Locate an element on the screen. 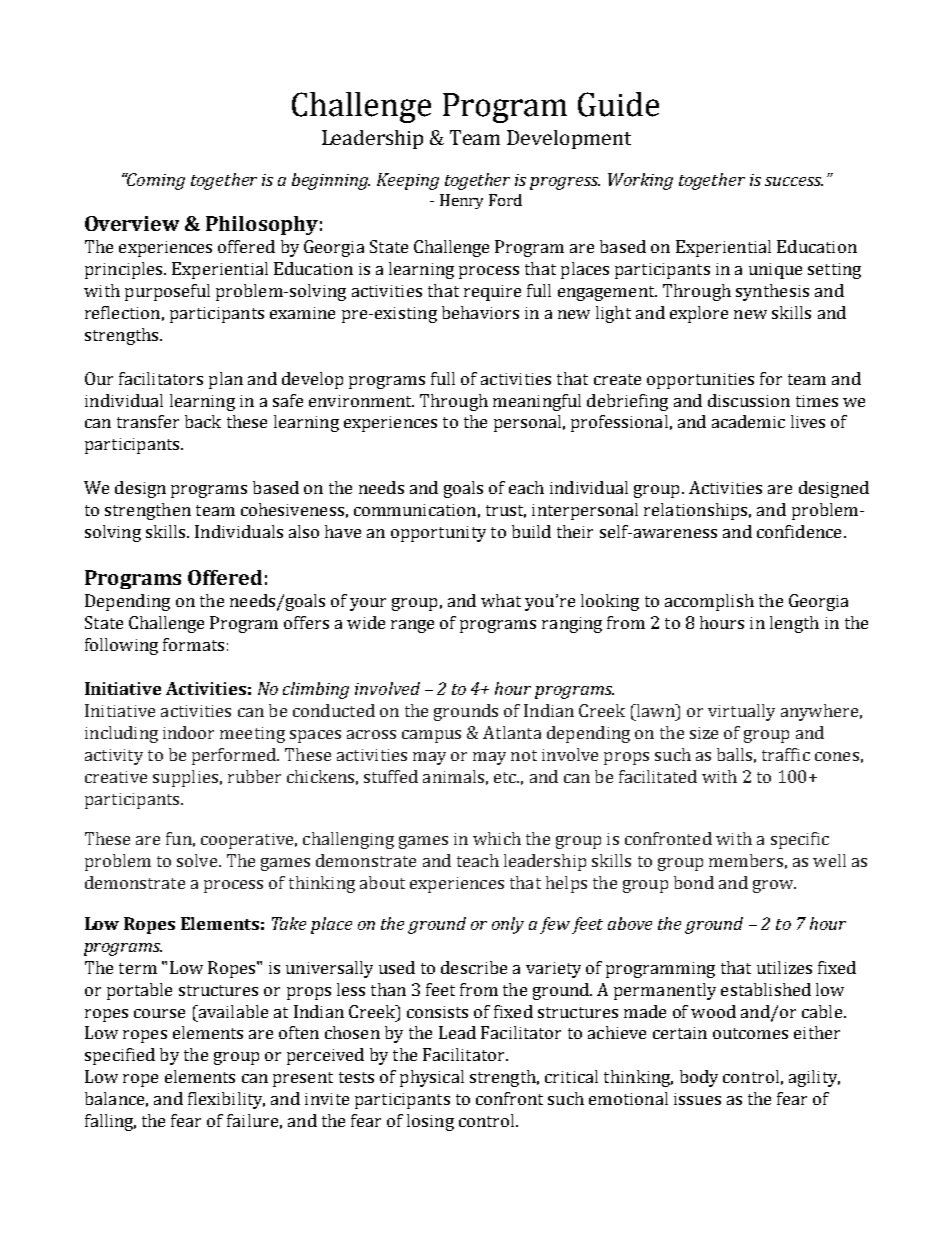  success is located at coordinates (794, 181).
